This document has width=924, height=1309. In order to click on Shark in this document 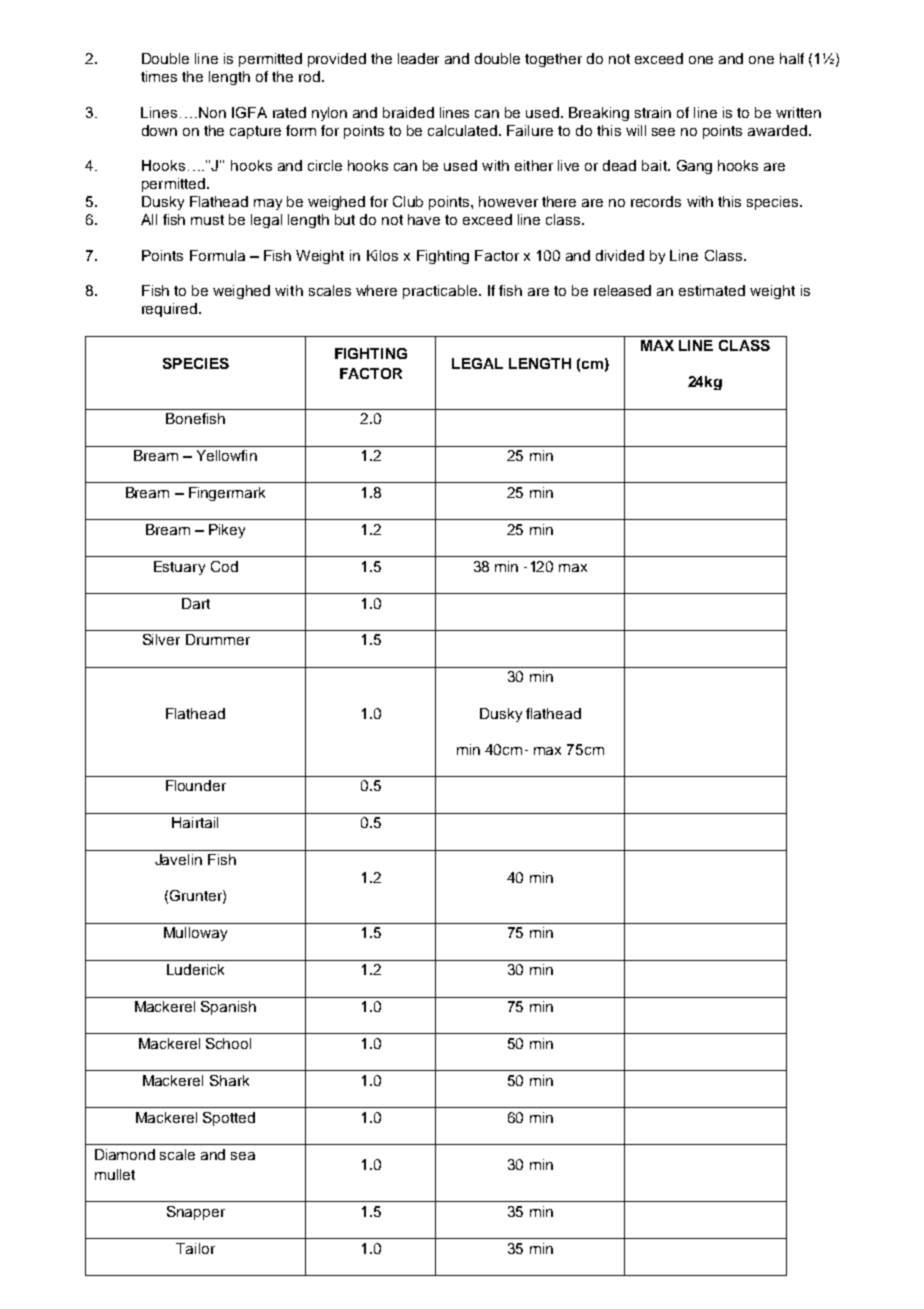, I will do `click(229, 1080)`.
